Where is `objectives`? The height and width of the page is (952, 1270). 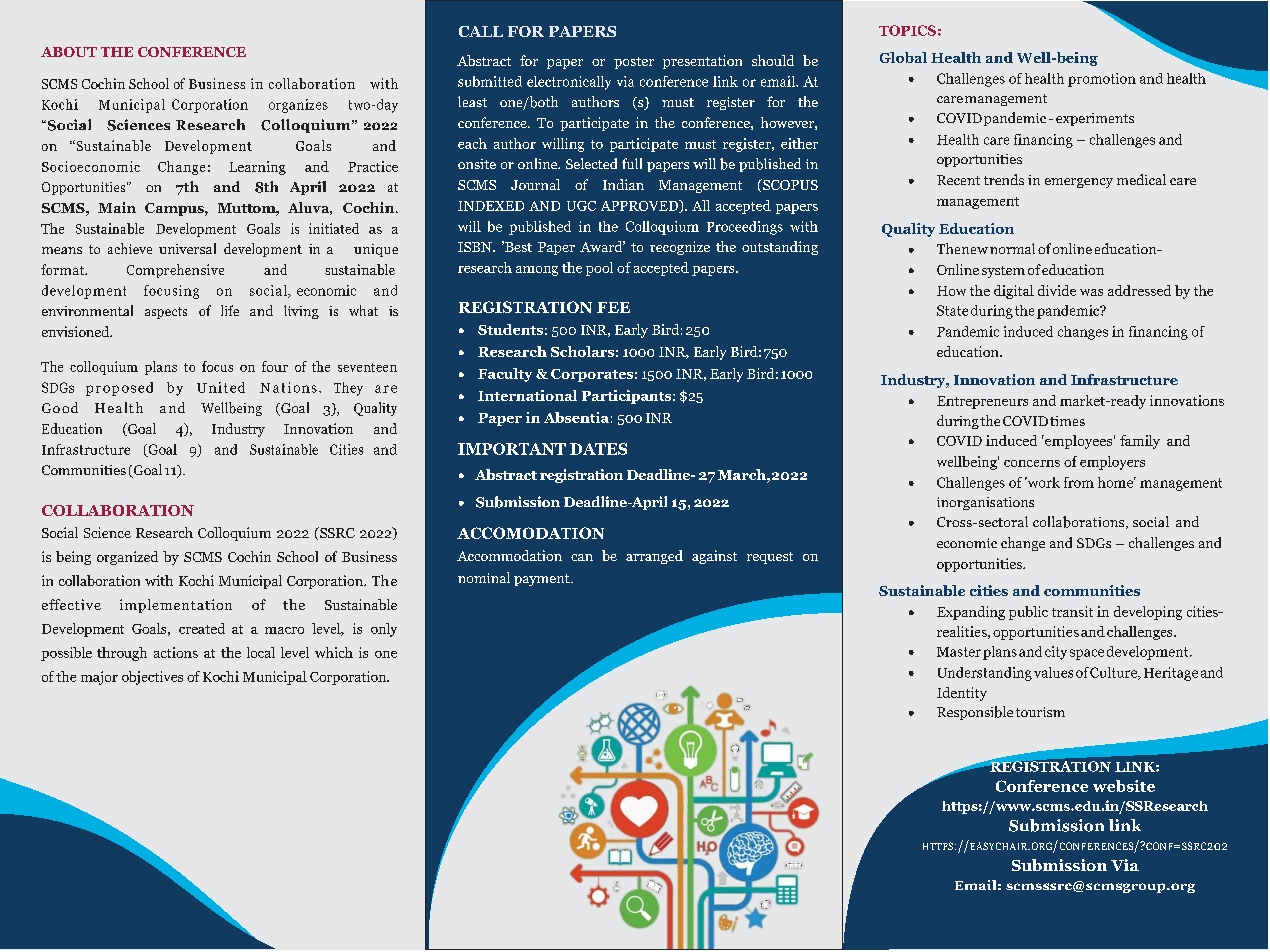 objectives is located at coordinates (152, 678).
